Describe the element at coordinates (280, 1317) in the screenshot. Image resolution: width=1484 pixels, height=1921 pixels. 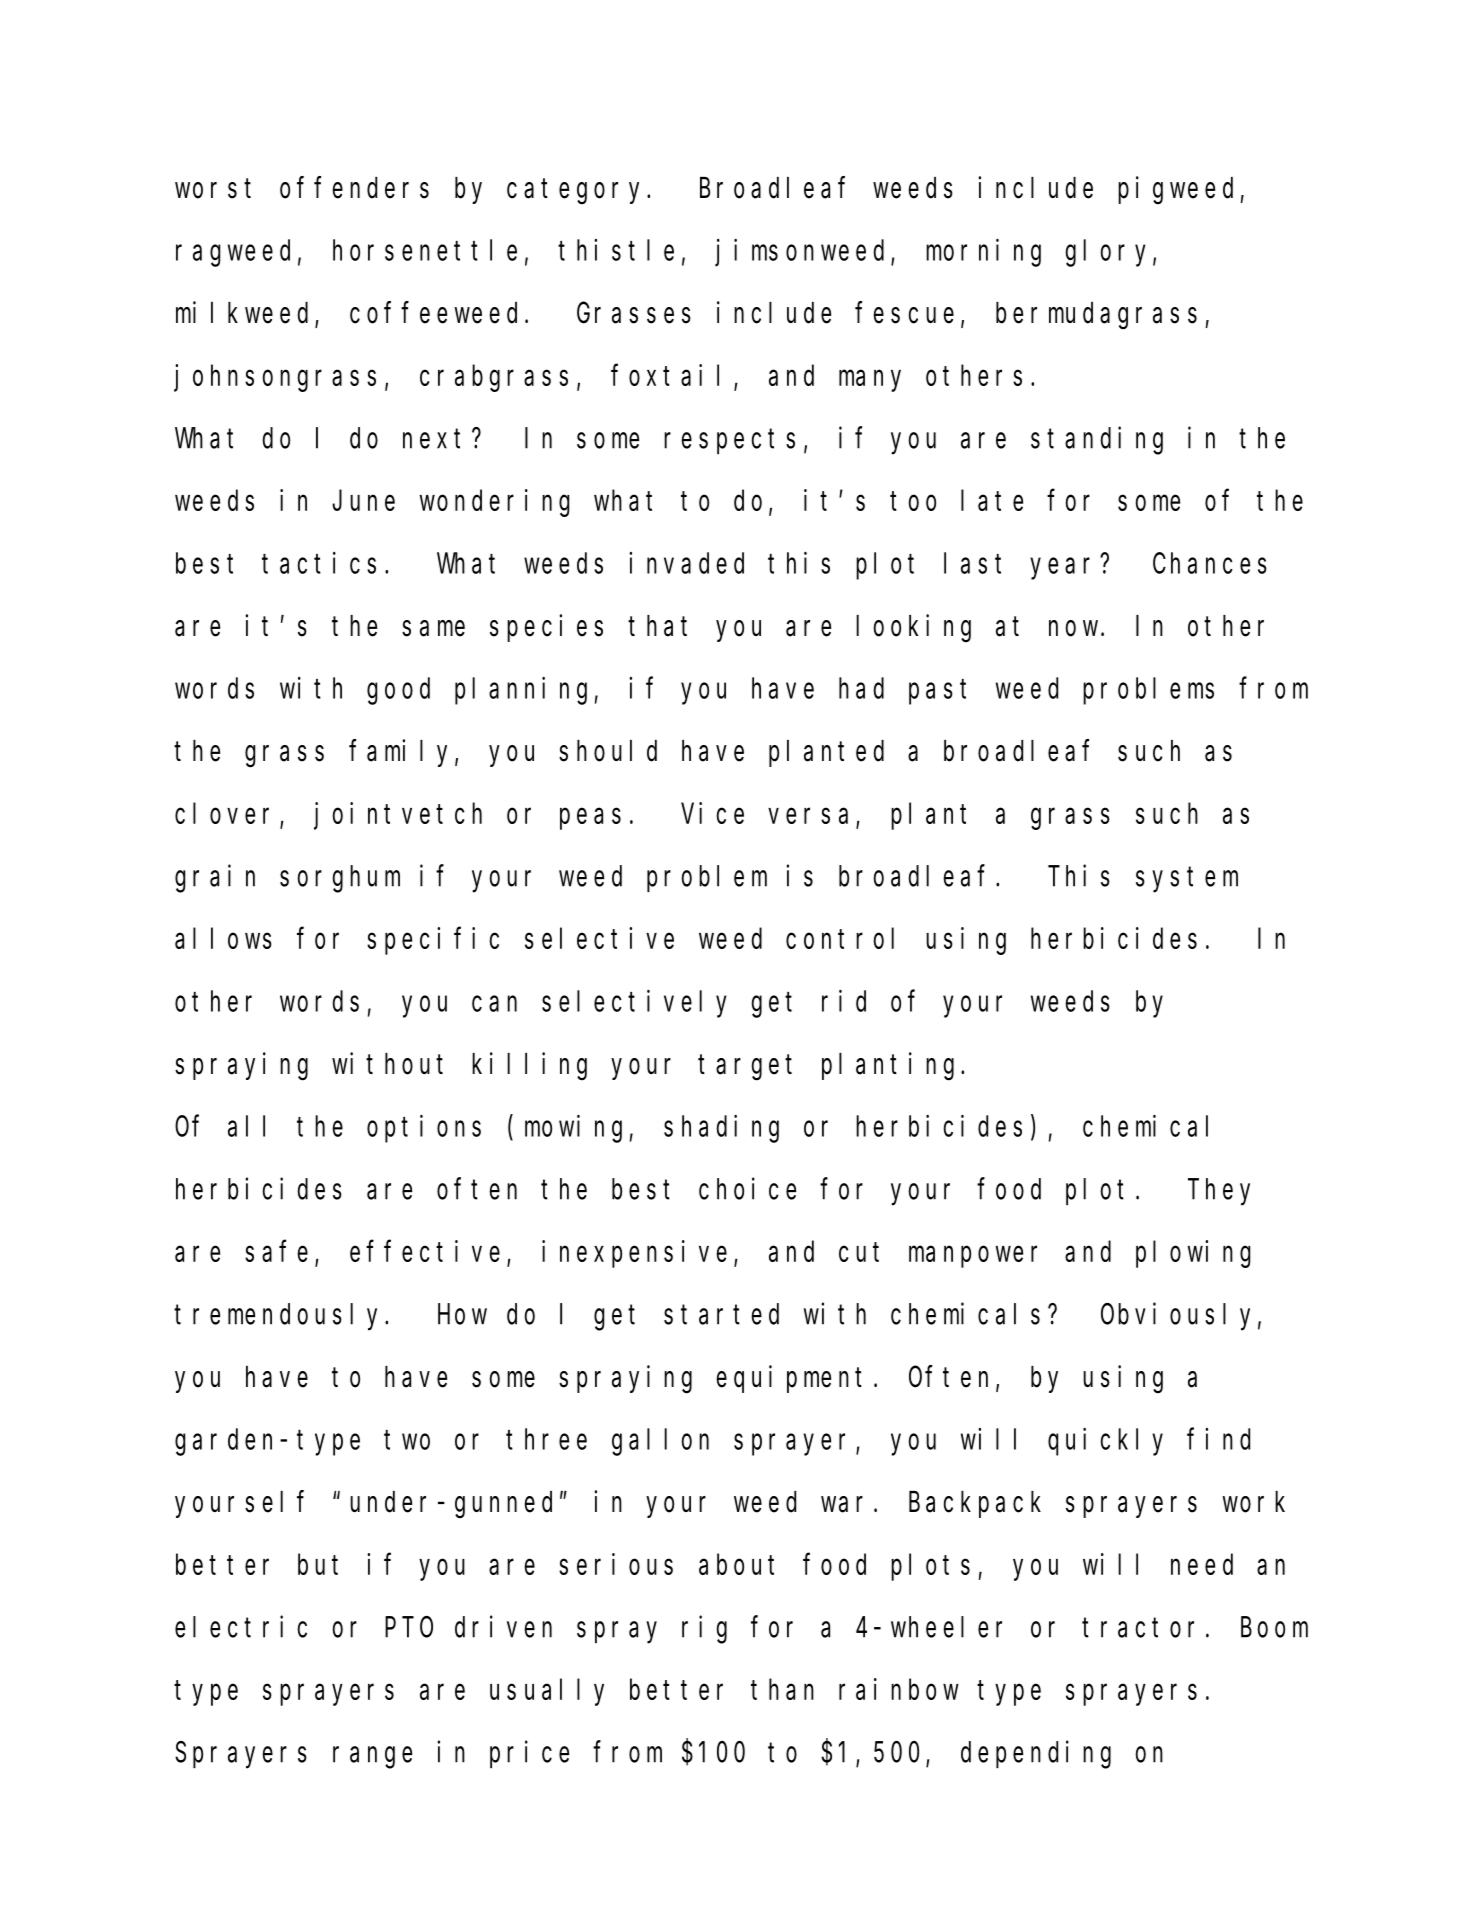
I see `tremendously` at that location.
